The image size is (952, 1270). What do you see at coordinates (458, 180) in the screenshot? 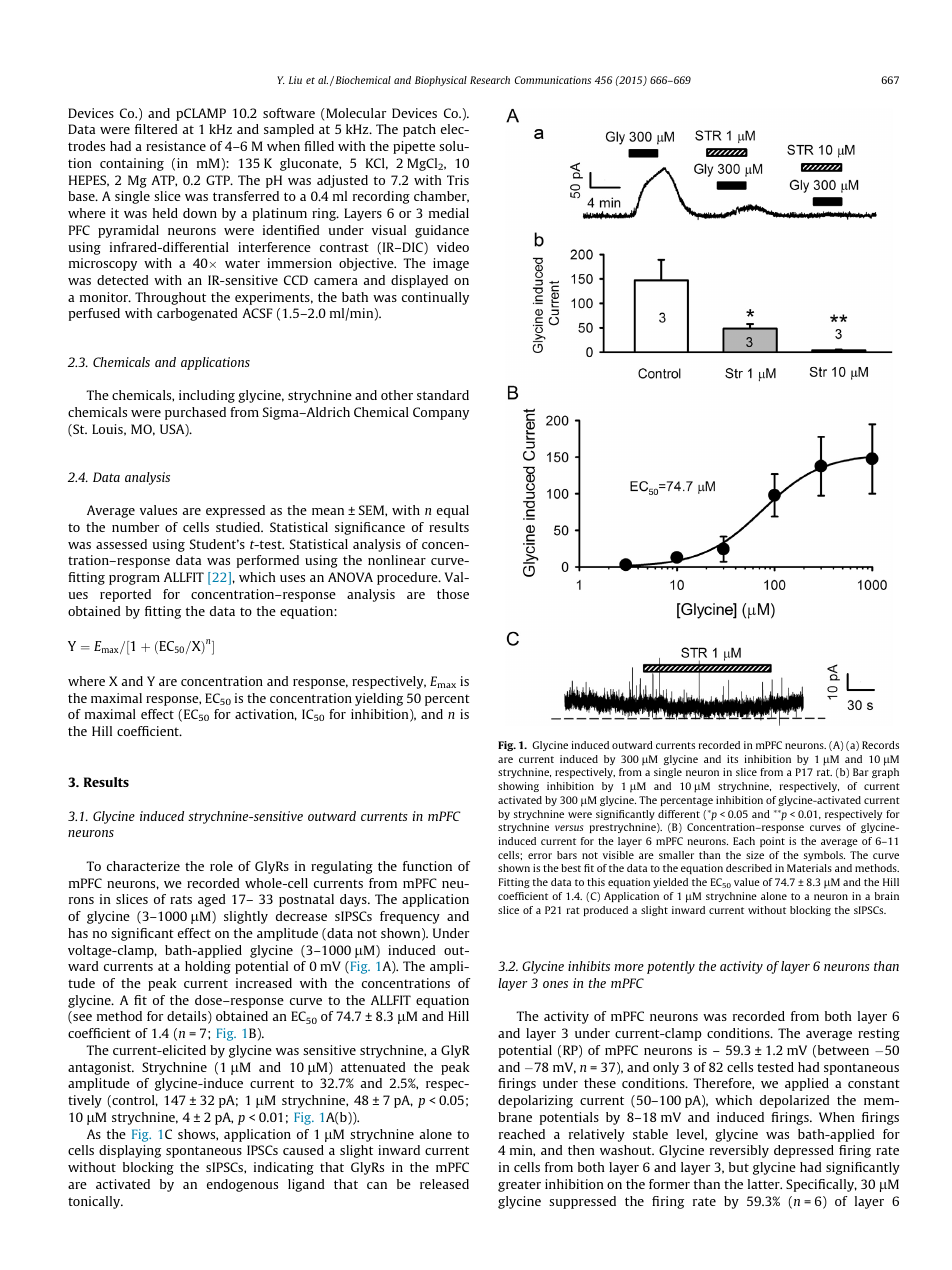
I see `Tris` at bounding box center [458, 180].
